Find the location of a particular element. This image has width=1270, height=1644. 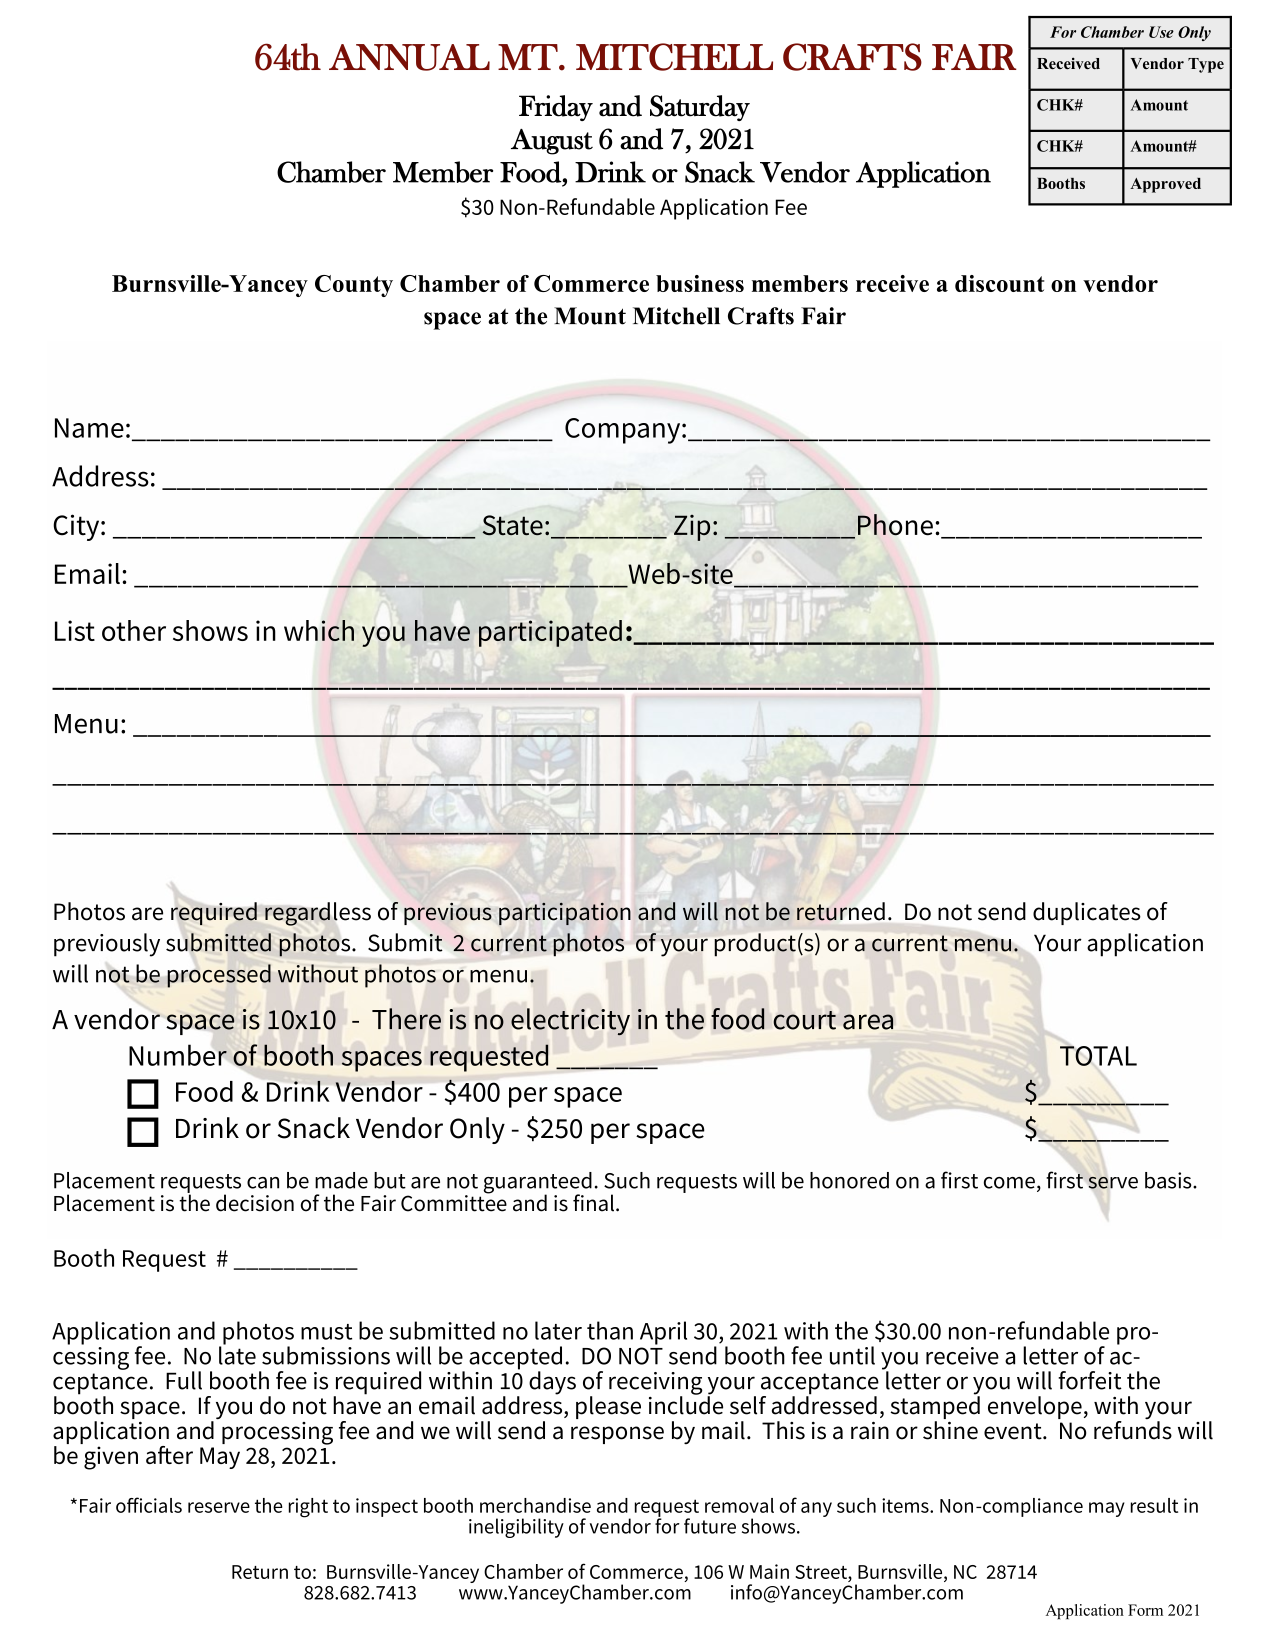

officials is located at coordinates (149, 1505).
